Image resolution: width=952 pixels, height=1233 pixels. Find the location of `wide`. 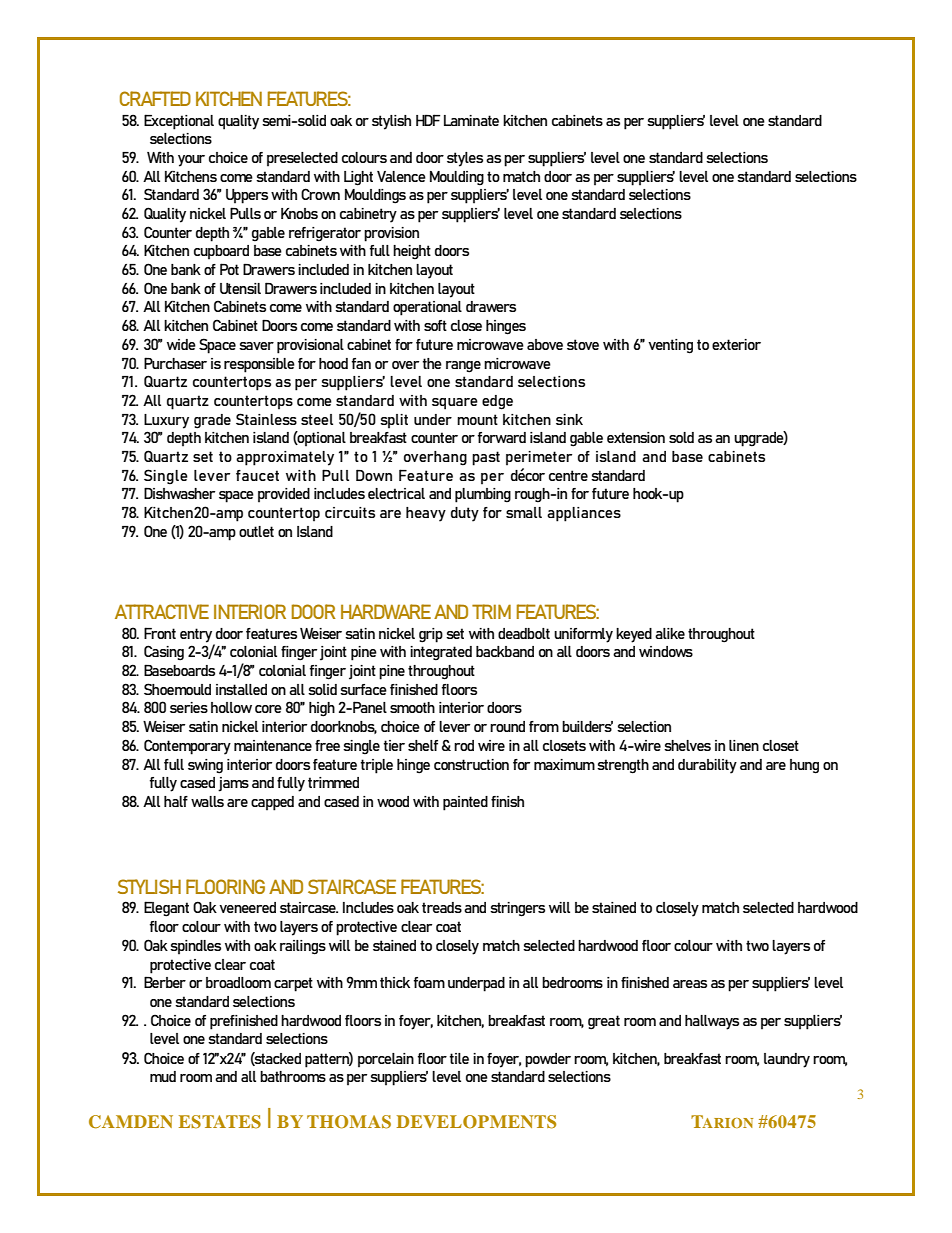

wide is located at coordinates (181, 344).
